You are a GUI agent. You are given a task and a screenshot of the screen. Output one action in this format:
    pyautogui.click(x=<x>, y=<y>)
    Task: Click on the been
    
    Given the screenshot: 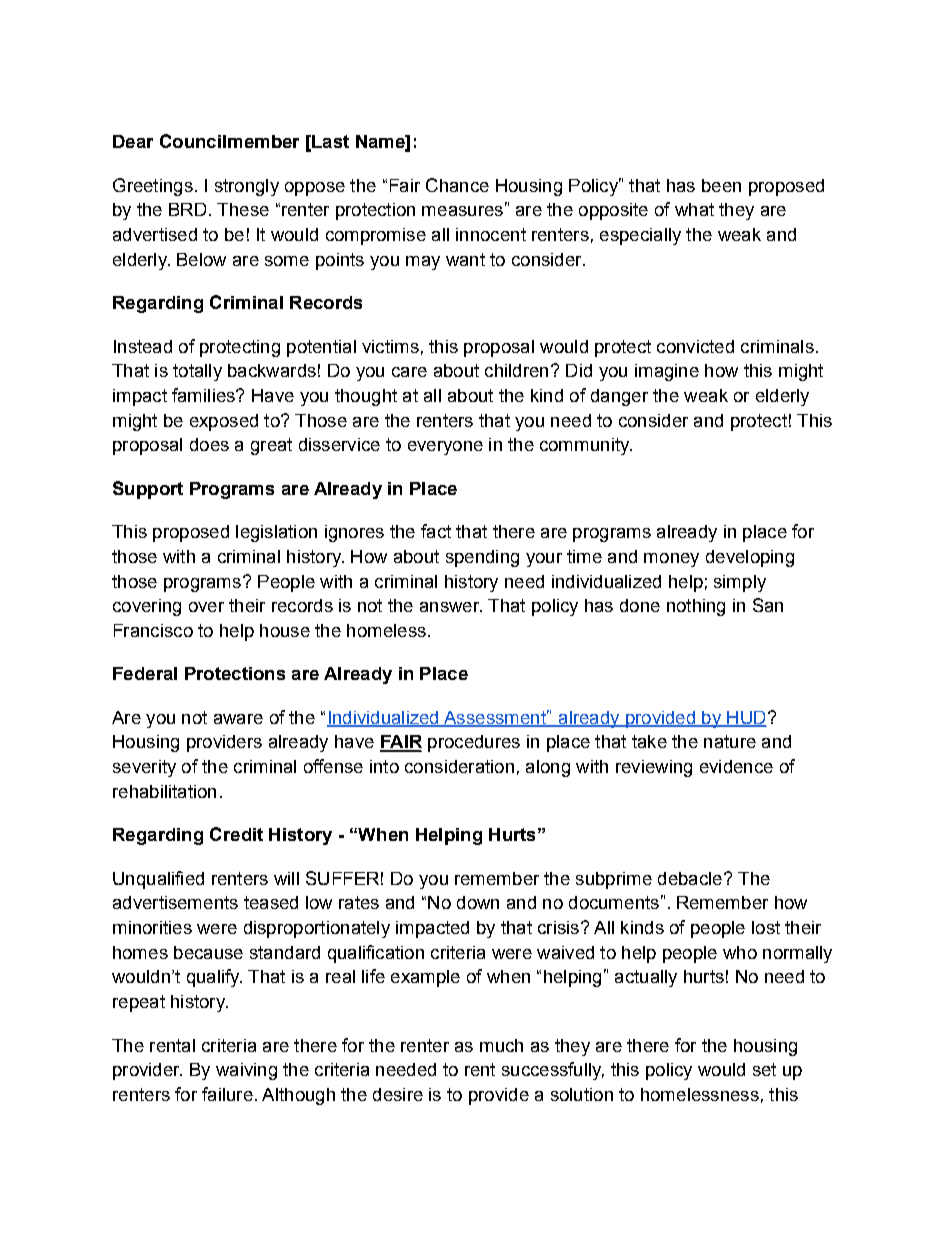 What is the action you would take?
    pyautogui.click(x=721, y=185)
